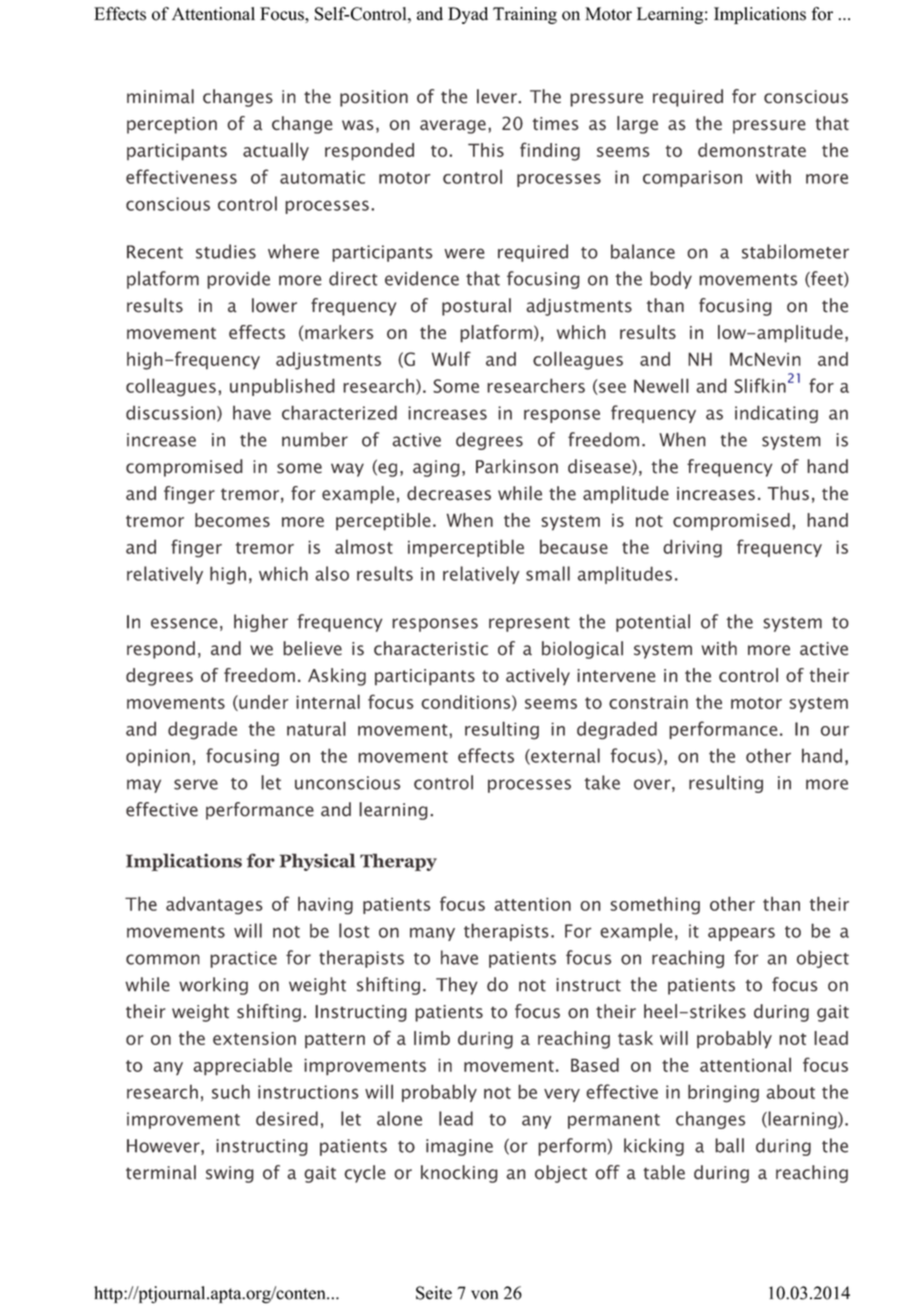 The height and width of the image is (1308, 924). I want to click on large, so click(637, 125).
